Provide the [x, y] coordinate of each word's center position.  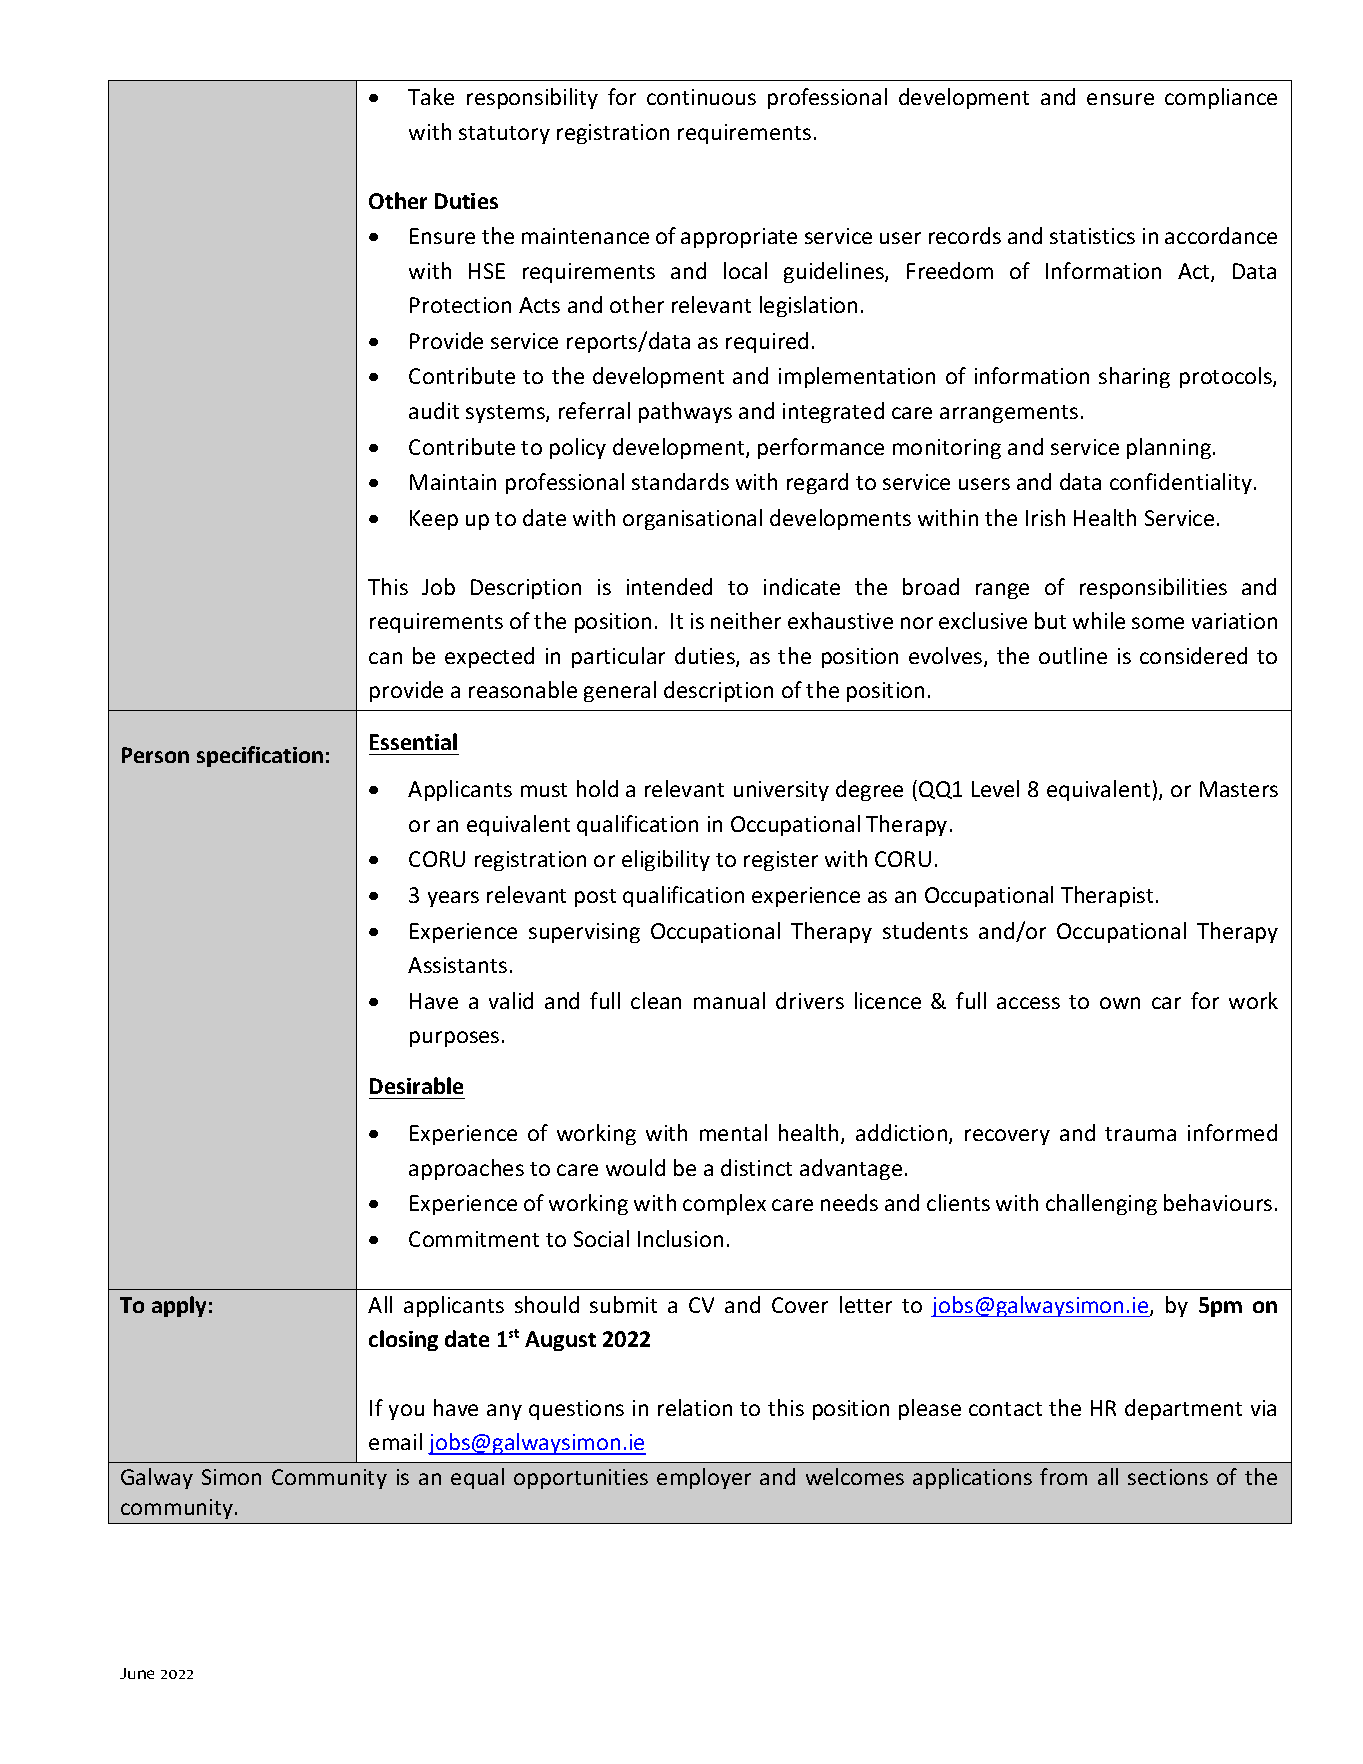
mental [733, 1132]
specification [260, 756]
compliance [1221, 98]
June [137, 1673]
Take [431, 96]
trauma [1140, 1134]
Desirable [416, 1085]
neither [746, 620]
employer [704, 1478]
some [1158, 623]
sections [1168, 1477]
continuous [701, 97]
